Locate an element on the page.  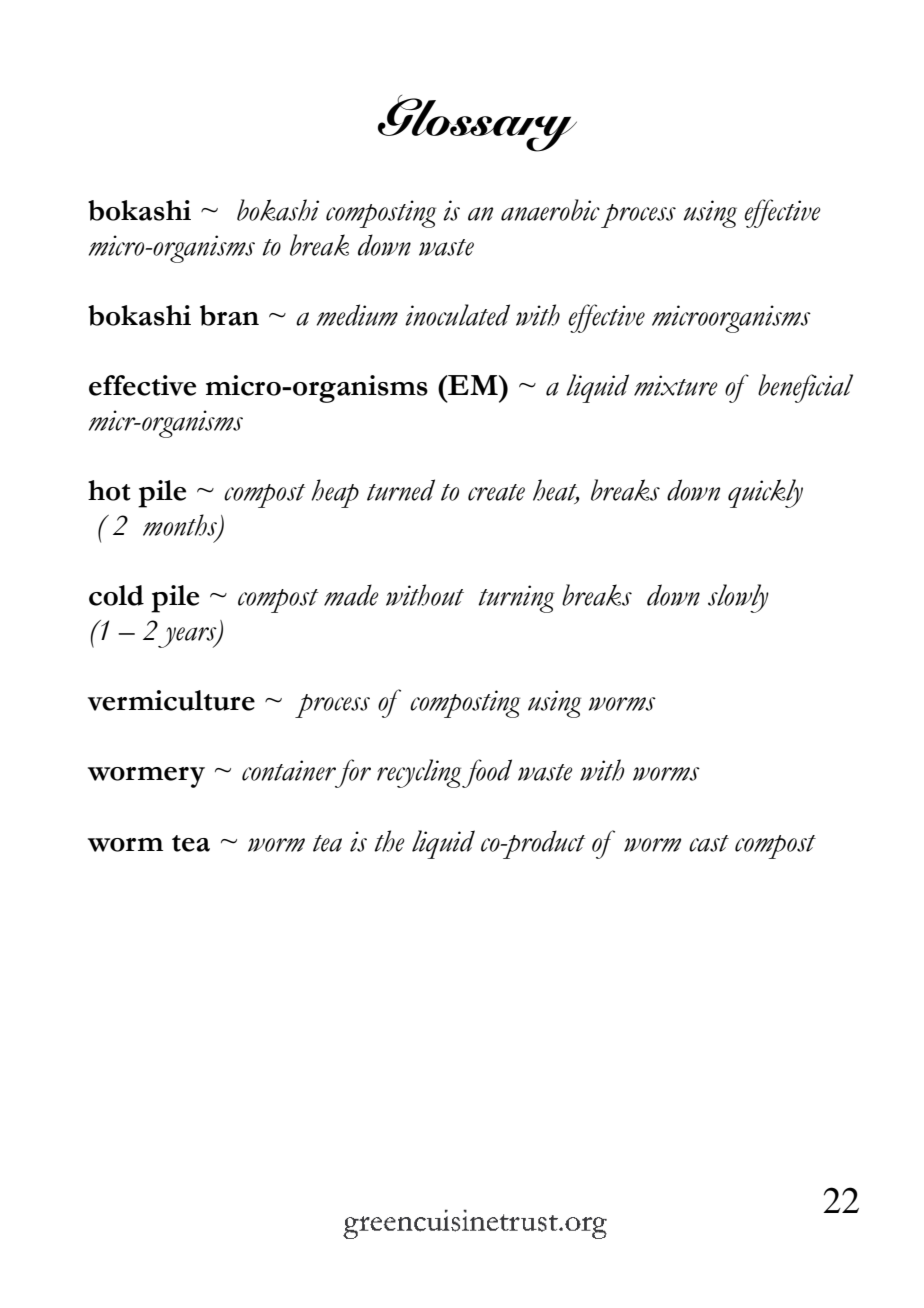
quickly is located at coordinates (765, 493).
